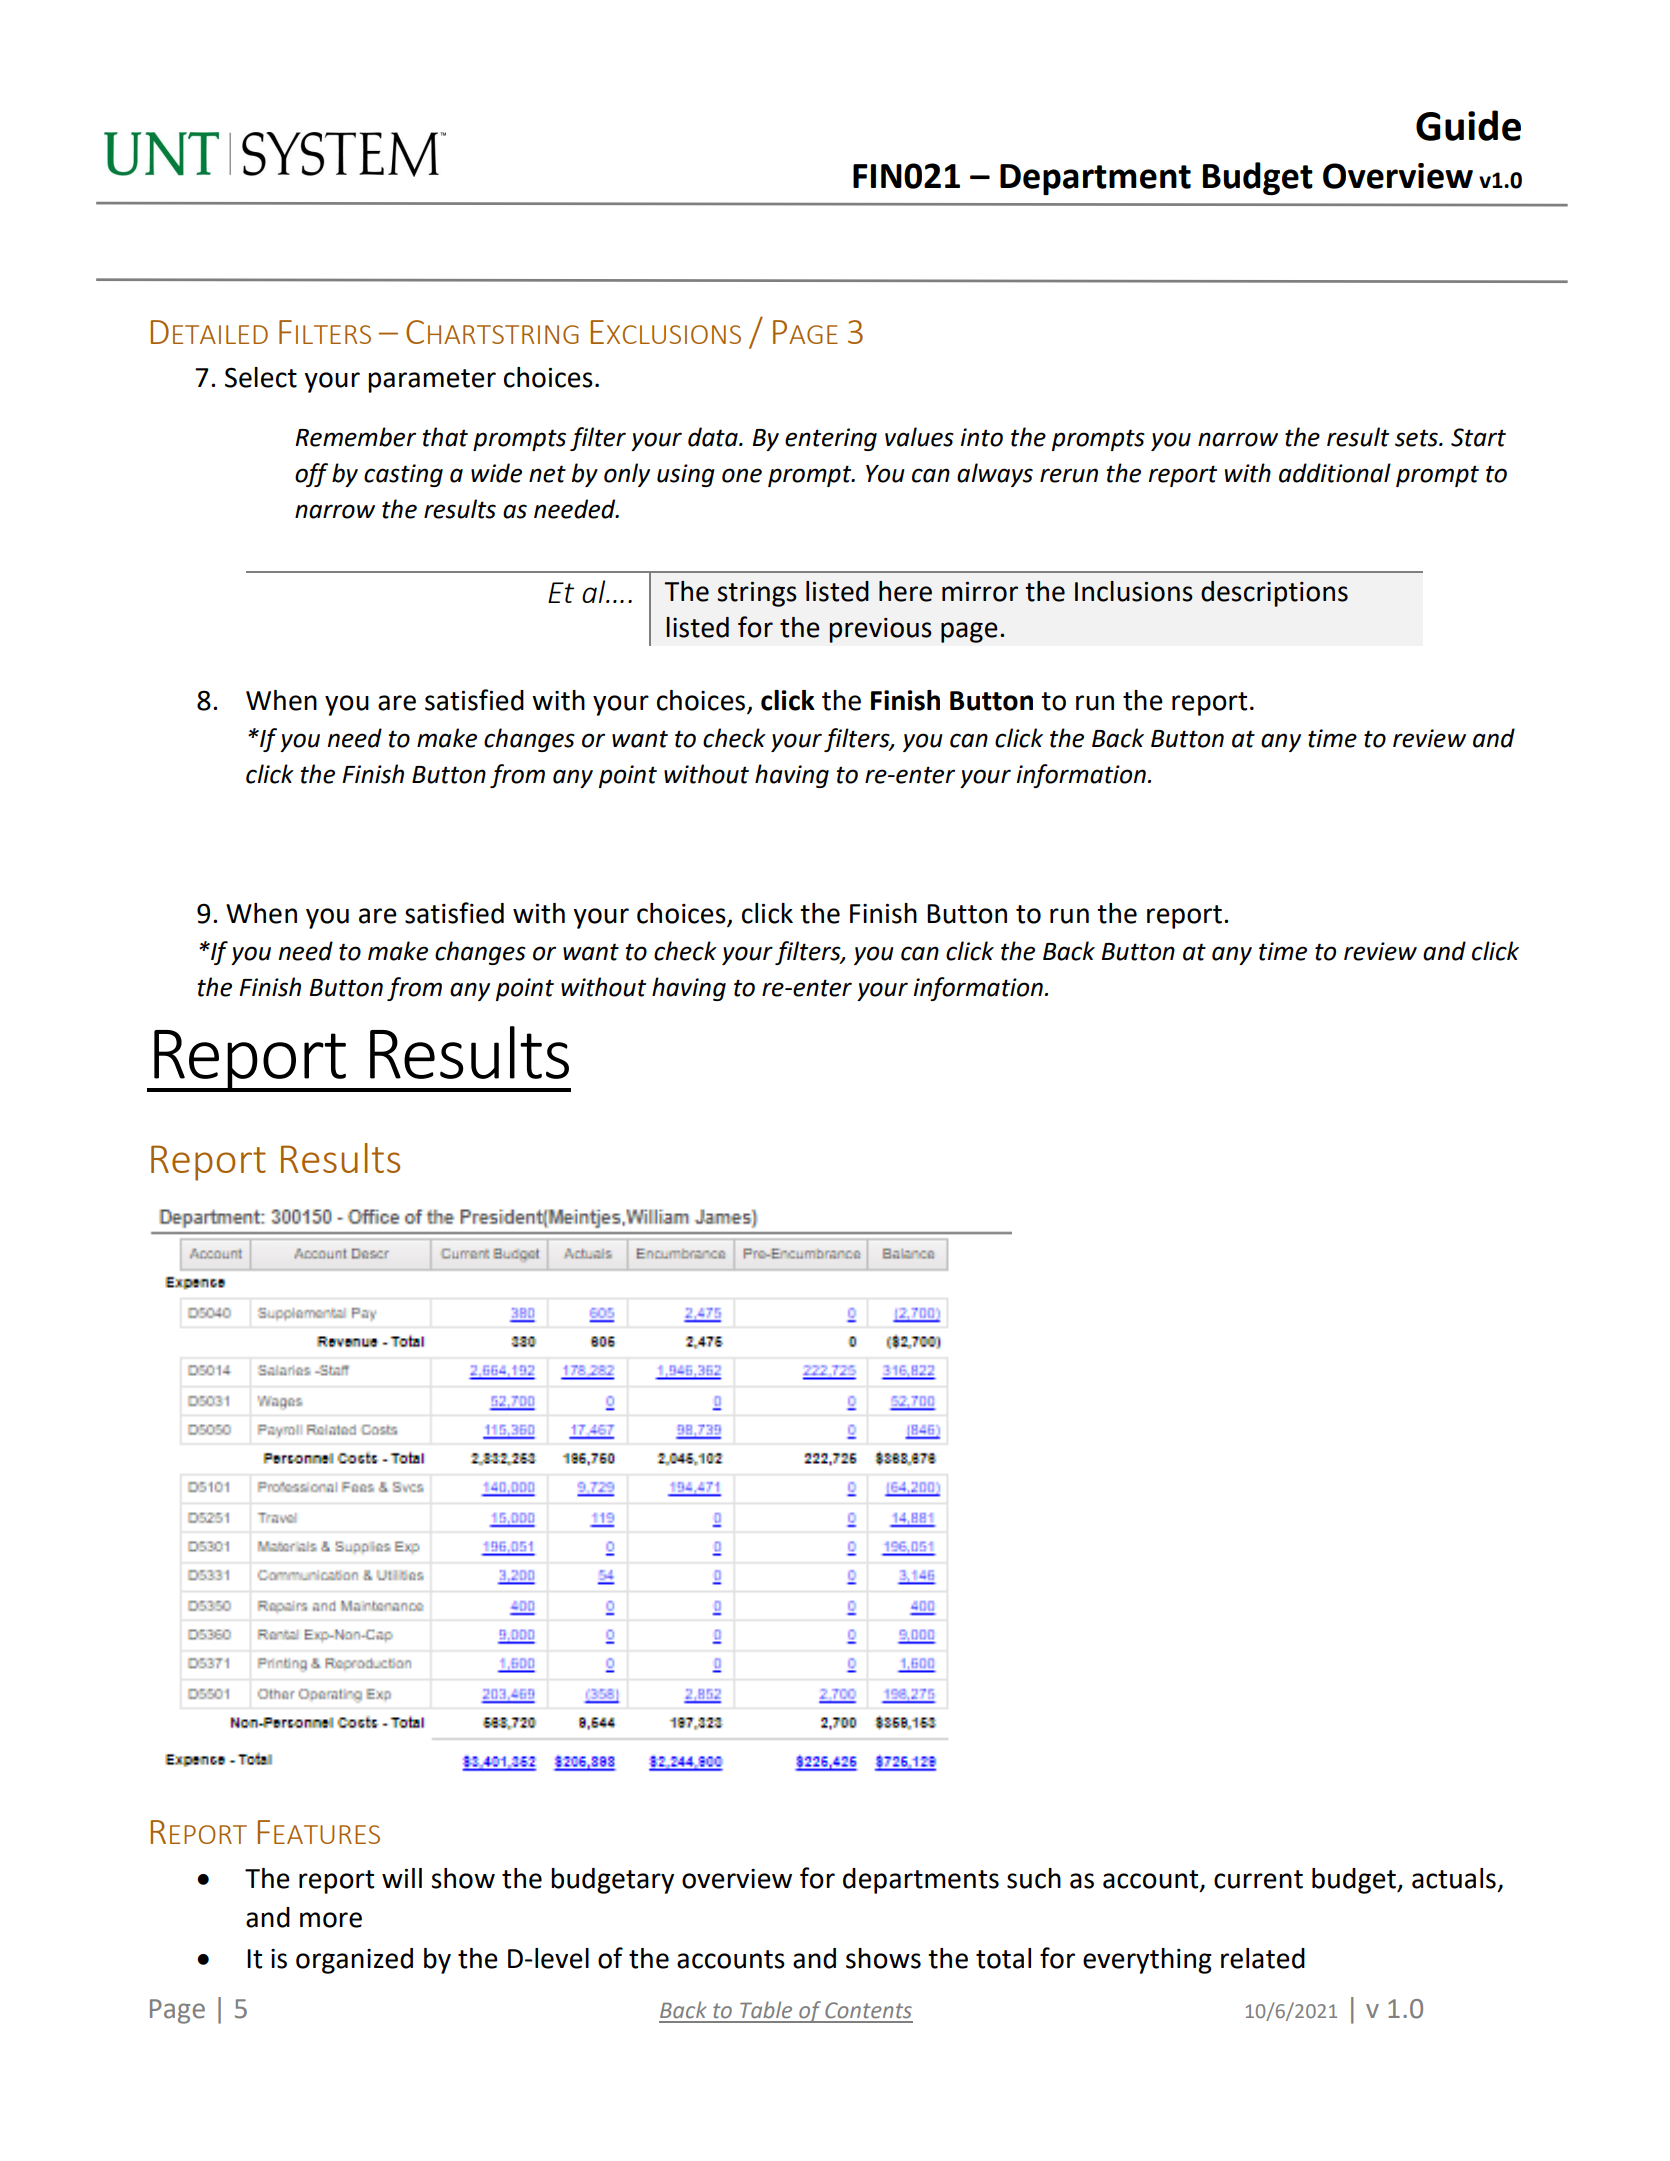 The width and height of the image is (1670, 2161). I want to click on current, so click(1258, 1879).
